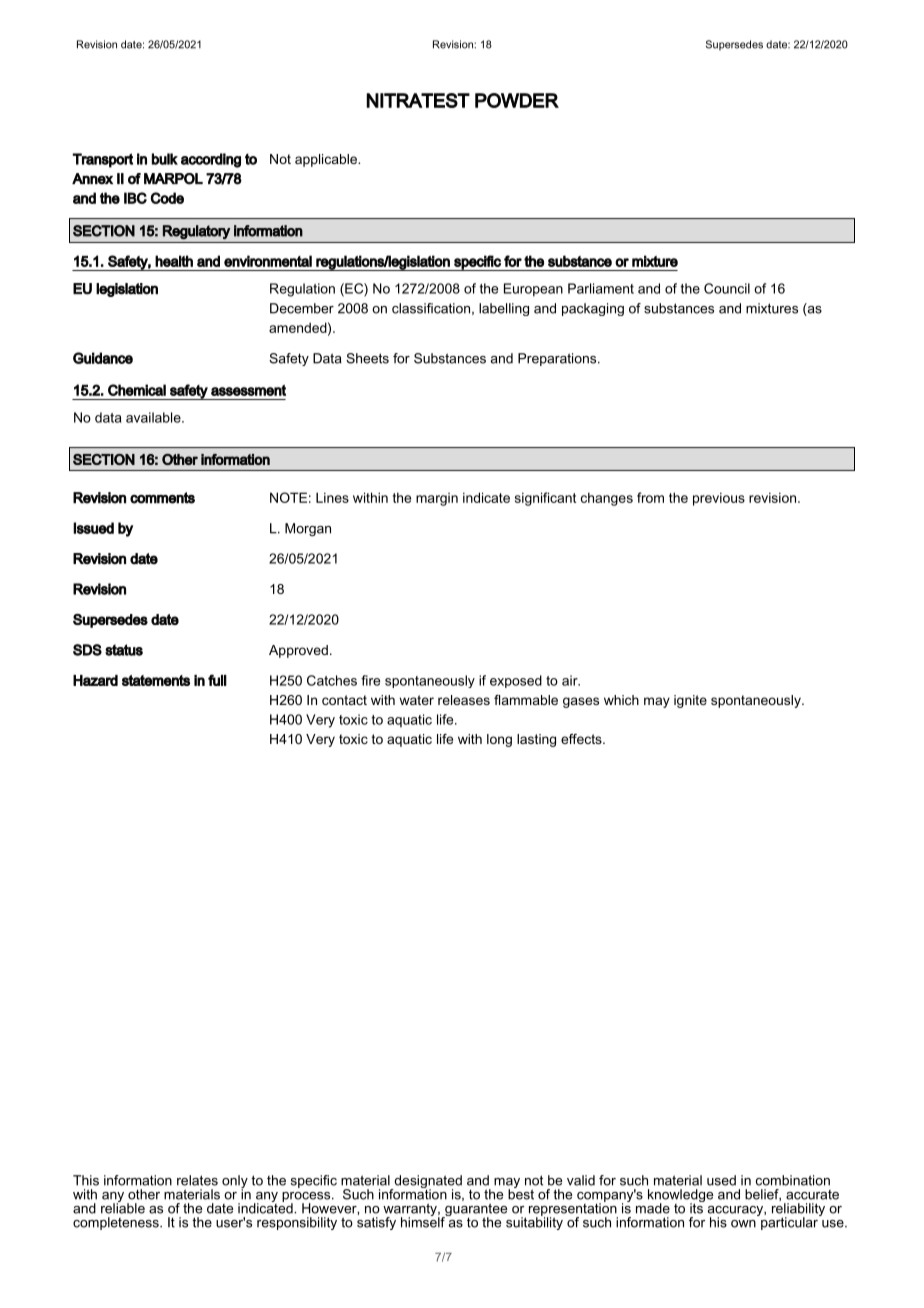  What do you see at coordinates (517, 100) in the screenshot?
I see `POWDER` at bounding box center [517, 100].
